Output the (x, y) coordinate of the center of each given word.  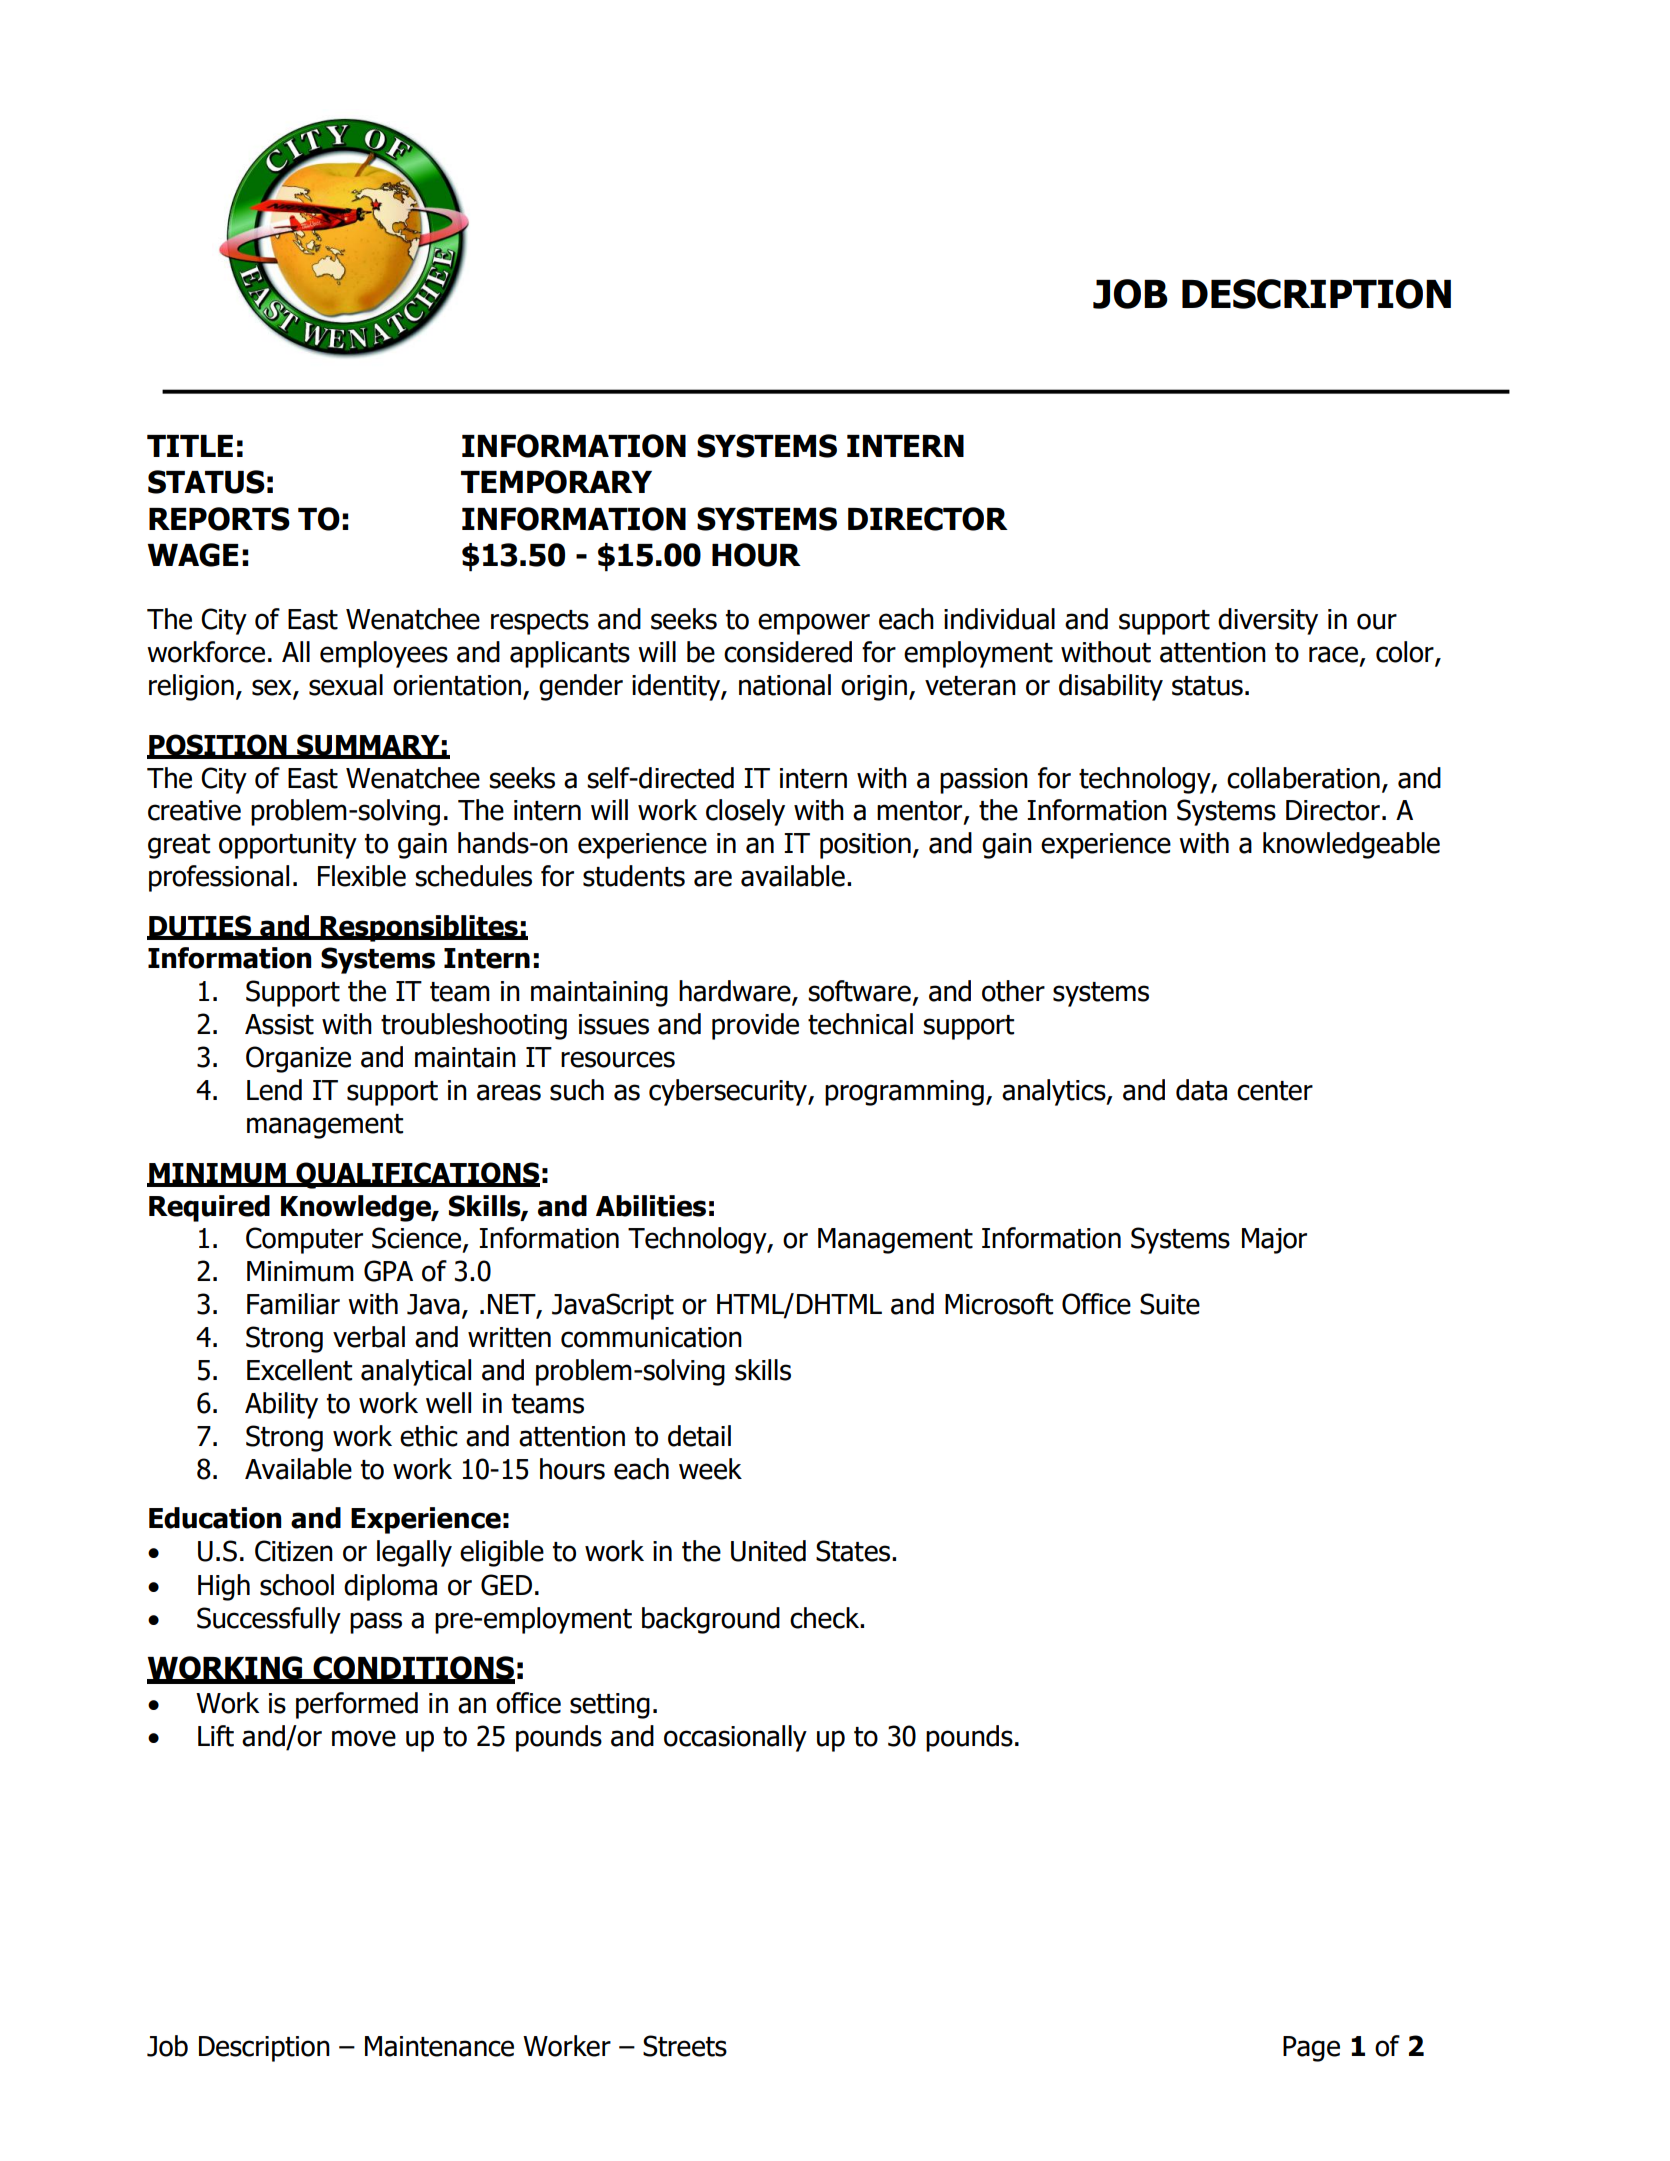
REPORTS (219, 519)
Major (1274, 1241)
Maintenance (439, 2046)
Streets (685, 2046)
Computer (304, 1240)
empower (814, 624)
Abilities (651, 1206)
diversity (1268, 621)
